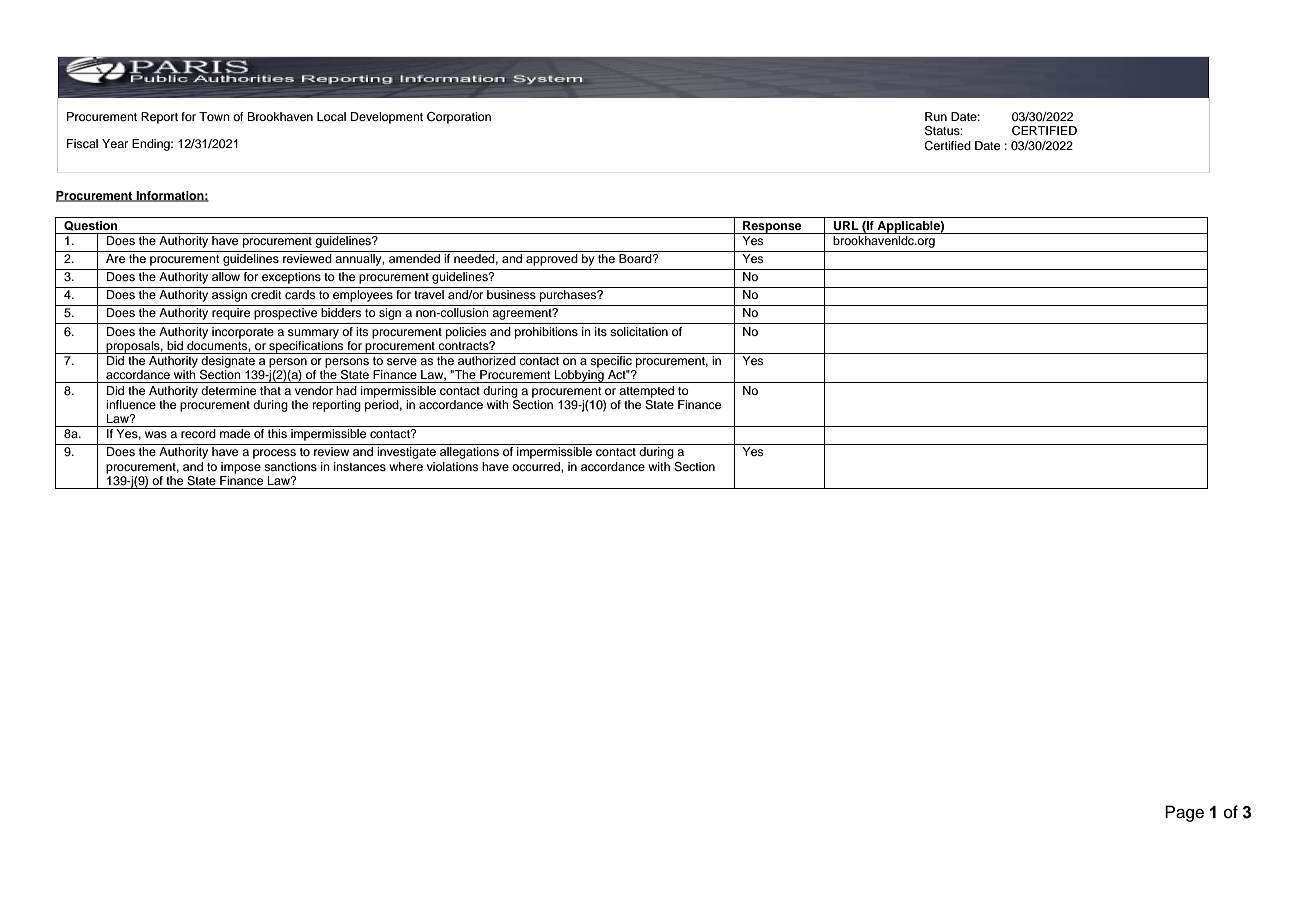 The width and height of the screenshot is (1308, 924). I want to click on Lobbying, so click(579, 376).
